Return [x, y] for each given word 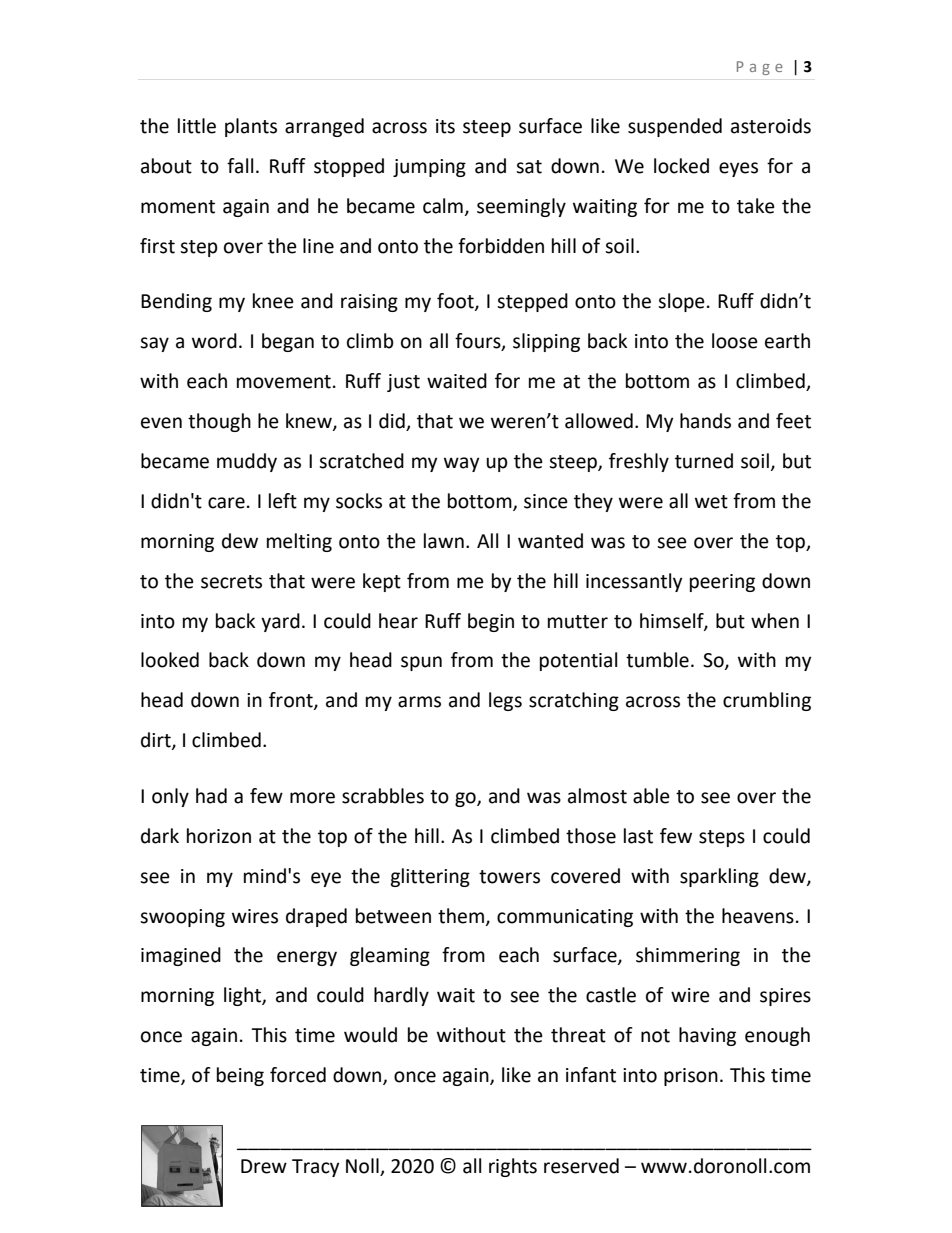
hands [705, 421]
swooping [182, 918]
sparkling [719, 877]
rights [513, 1167]
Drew [264, 1166]
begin [491, 622]
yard [280, 622]
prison [691, 1077]
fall [240, 166]
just [403, 383]
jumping [429, 168]
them [461, 916]
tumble [657, 660]
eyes [738, 169]
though [219, 422]
